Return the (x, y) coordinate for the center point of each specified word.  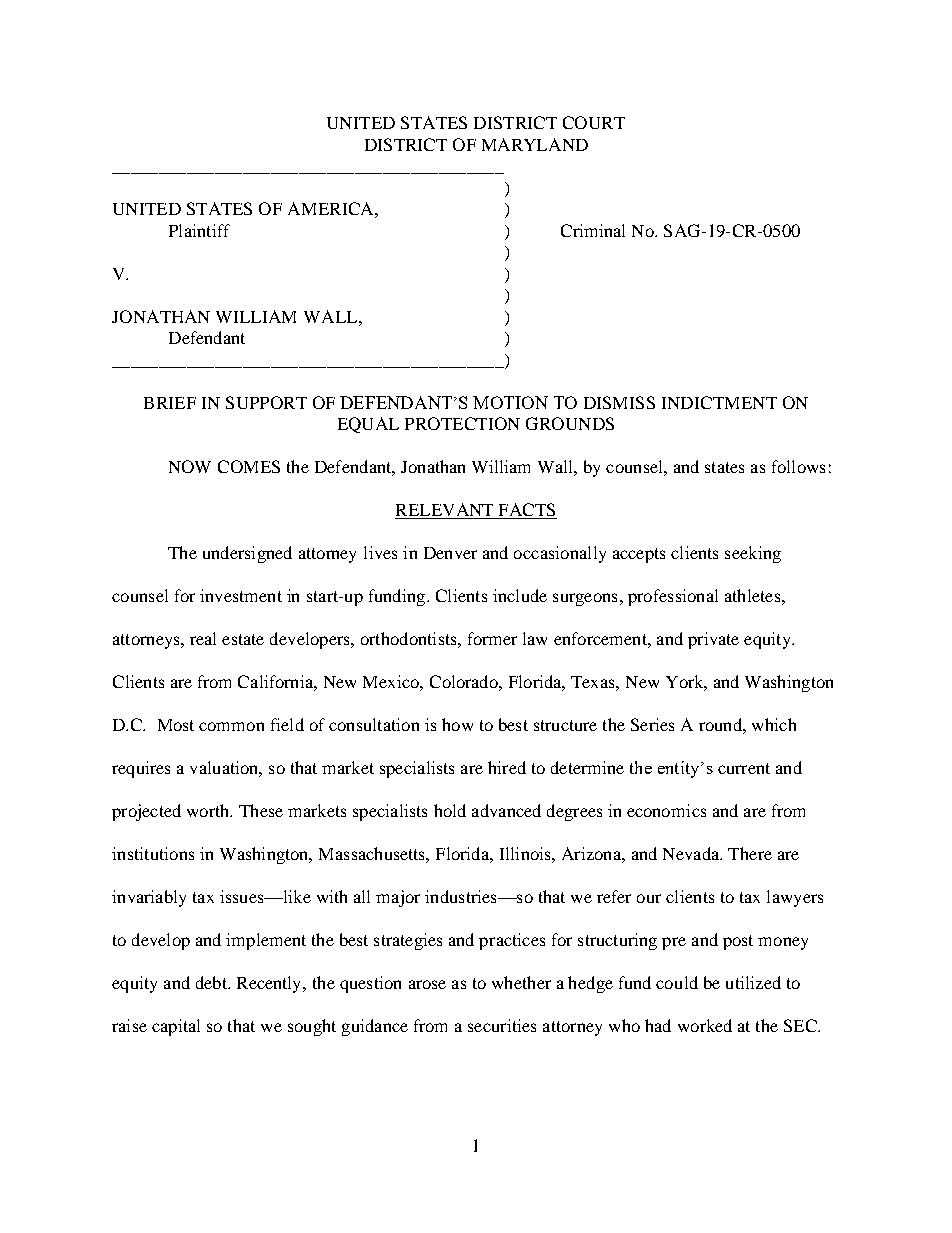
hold (450, 810)
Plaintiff (199, 230)
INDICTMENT (719, 402)
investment (241, 595)
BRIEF (170, 403)
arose (427, 984)
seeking (753, 554)
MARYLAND (535, 144)
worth (209, 810)
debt (212, 982)
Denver (450, 553)
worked (705, 1025)
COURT (594, 122)
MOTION (510, 402)
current (744, 768)
